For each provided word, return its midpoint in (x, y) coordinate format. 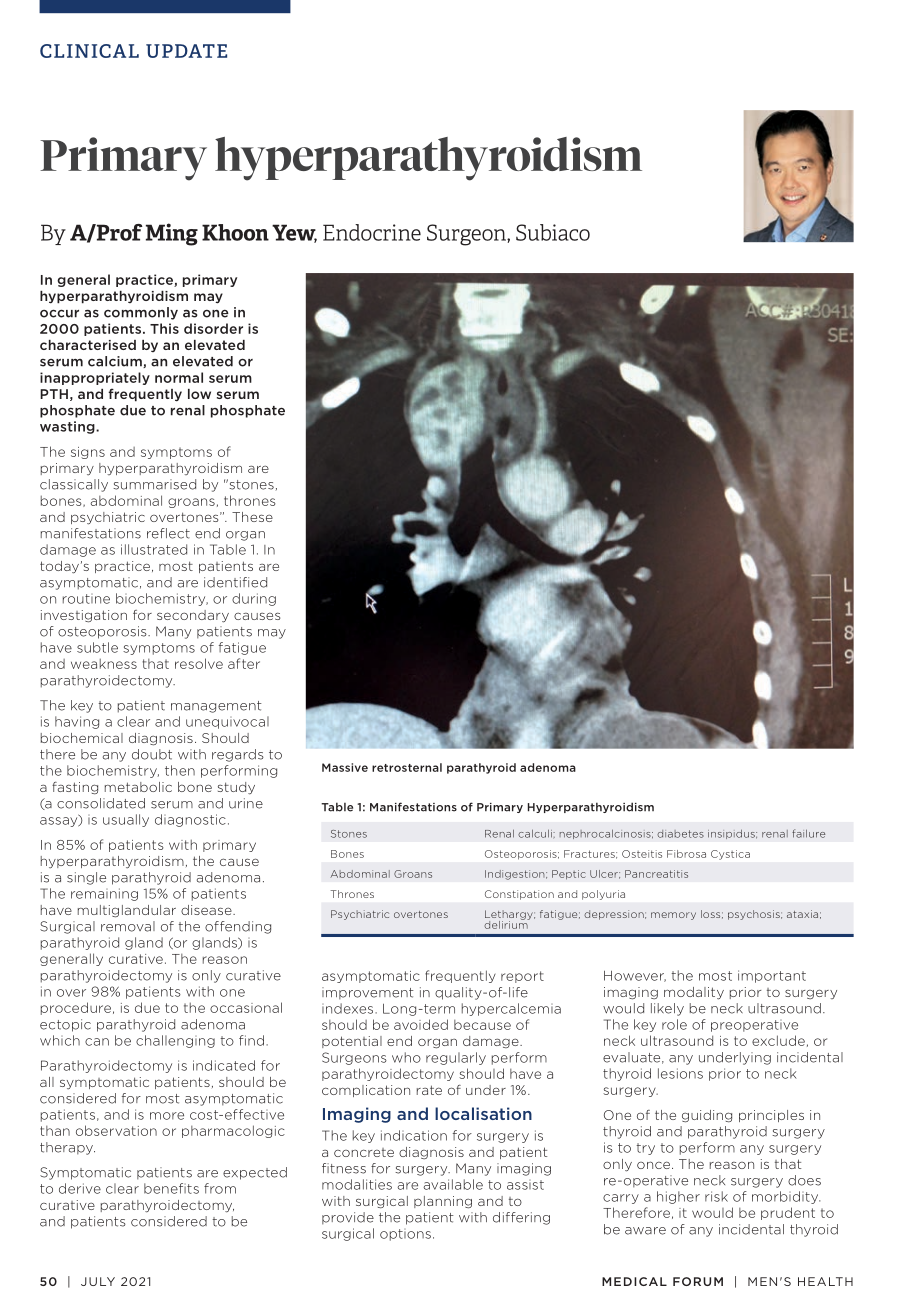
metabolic (138, 787)
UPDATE (186, 51)
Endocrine (372, 232)
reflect (168, 533)
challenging (175, 1041)
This (164, 328)
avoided (421, 1024)
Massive (345, 767)
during (254, 599)
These (252, 517)
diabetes (680, 834)
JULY (98, 1281)
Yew (294, 233)
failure (808, 833)
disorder (213, 328)
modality (694, 993)
